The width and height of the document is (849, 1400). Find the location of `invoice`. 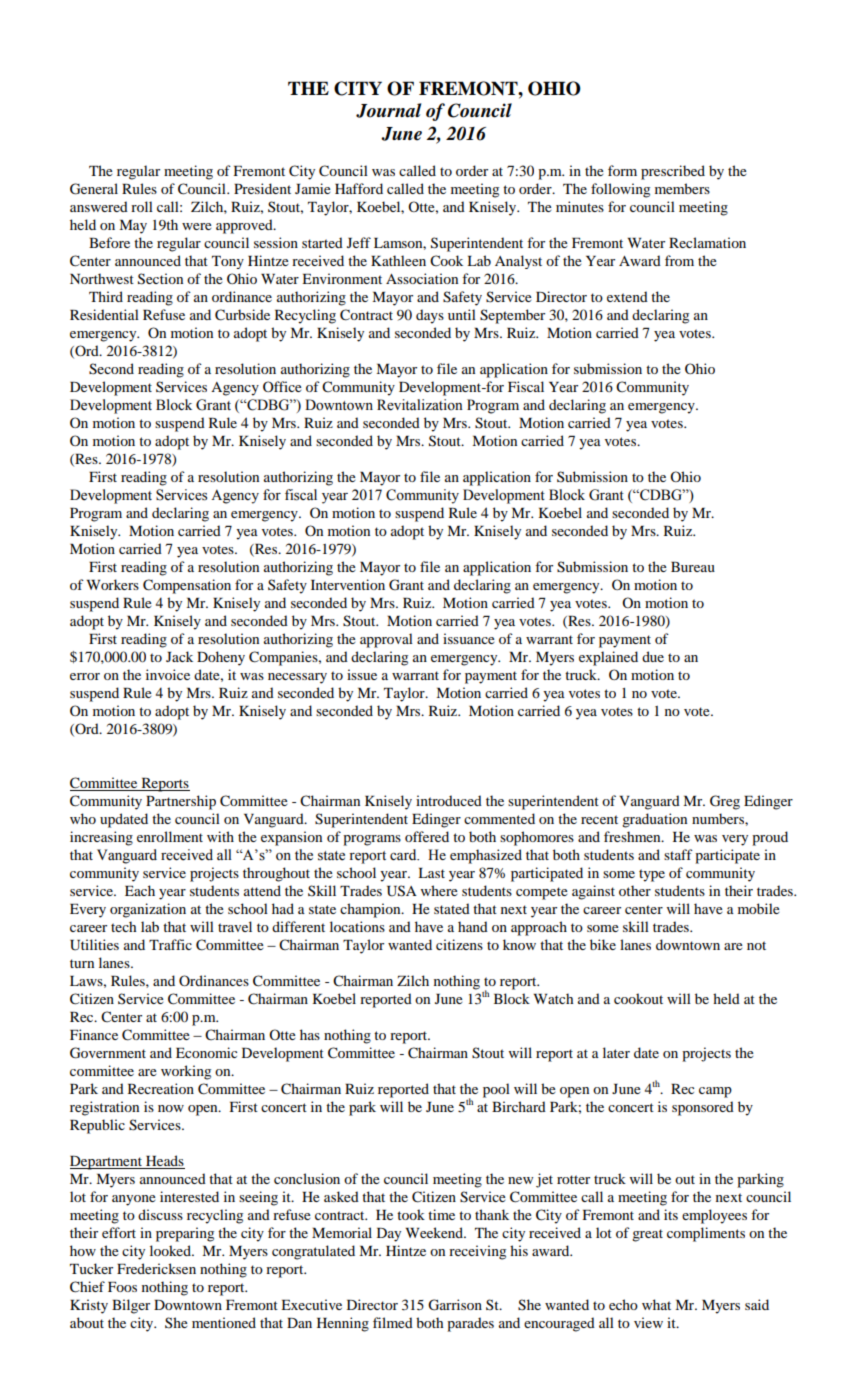

invoice is located at coordinates (168, 674).
